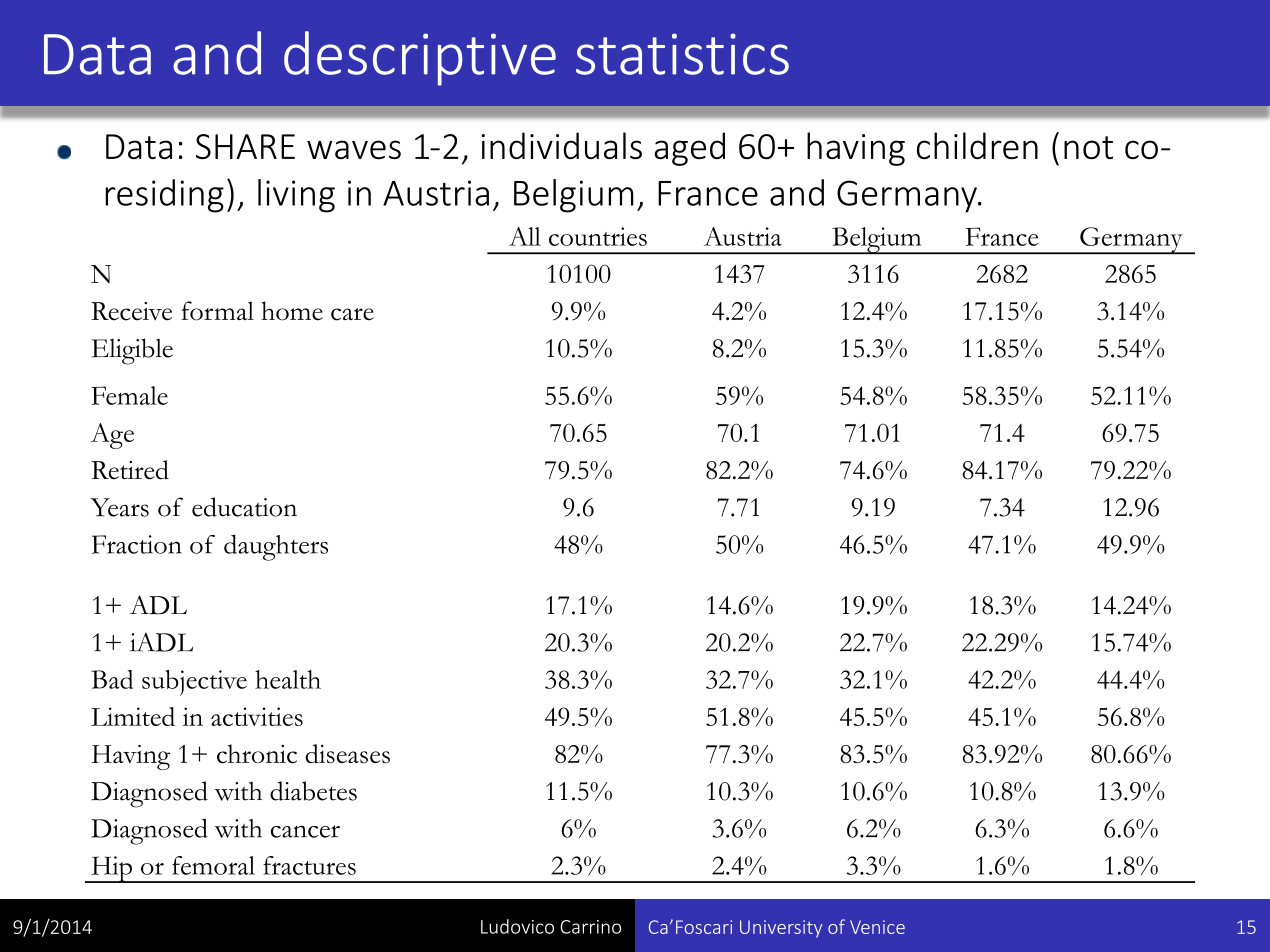 This document has height=952, width=1270. I want to click on Ludovico, so click(517, 926).
